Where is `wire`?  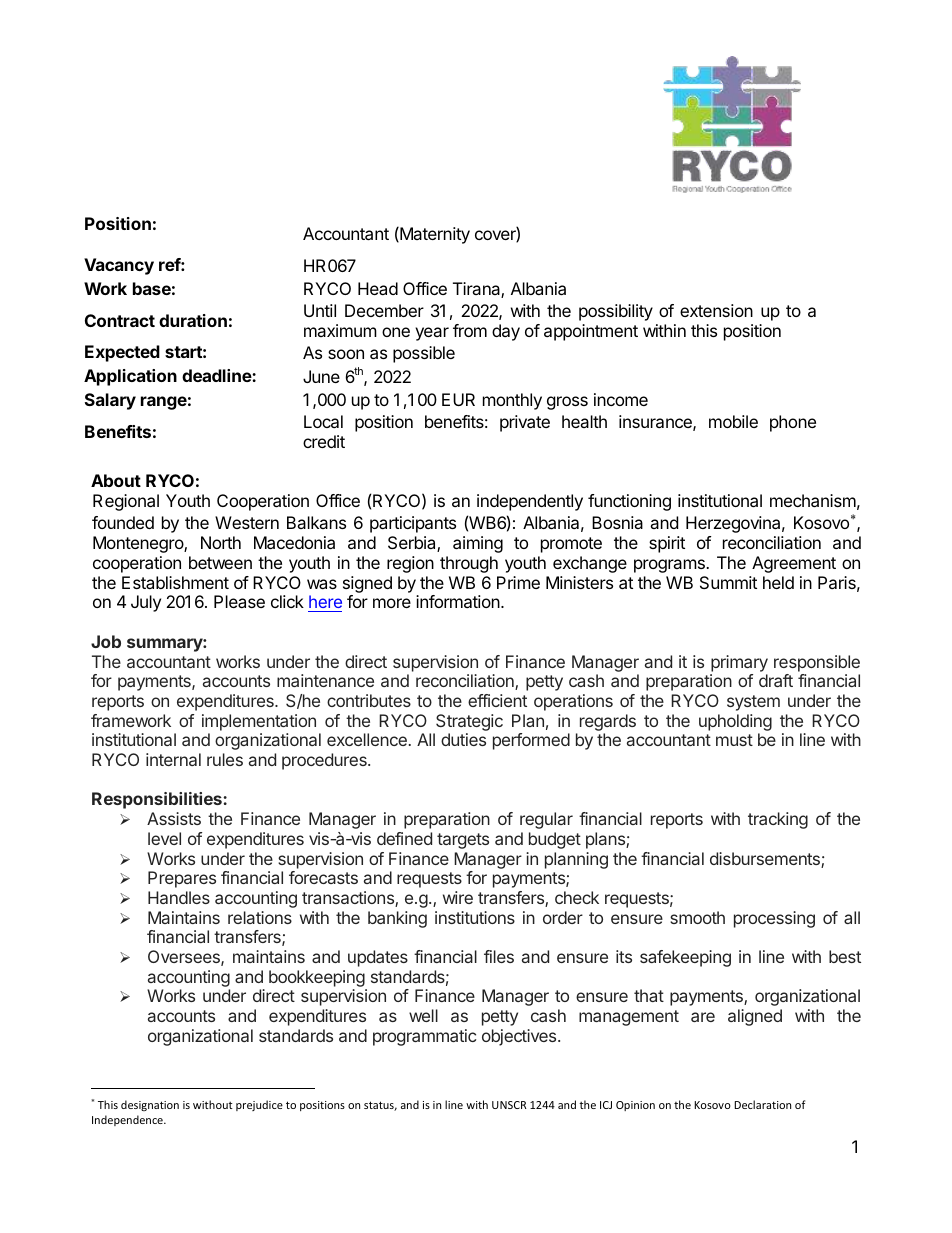 wire is located at coordinates (458, 897).
